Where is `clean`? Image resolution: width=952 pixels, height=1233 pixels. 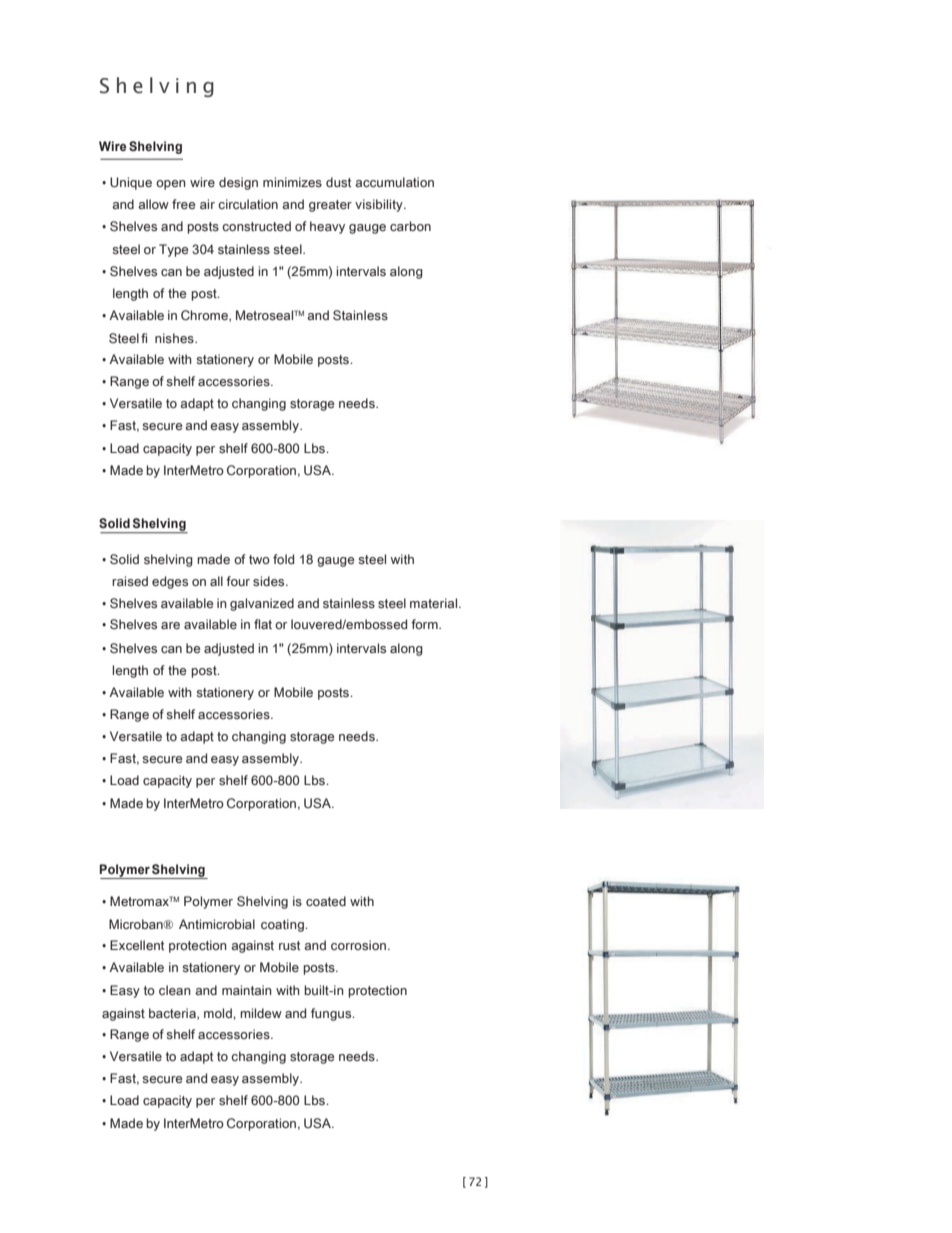 clean is located at coordinates (175, 990).
